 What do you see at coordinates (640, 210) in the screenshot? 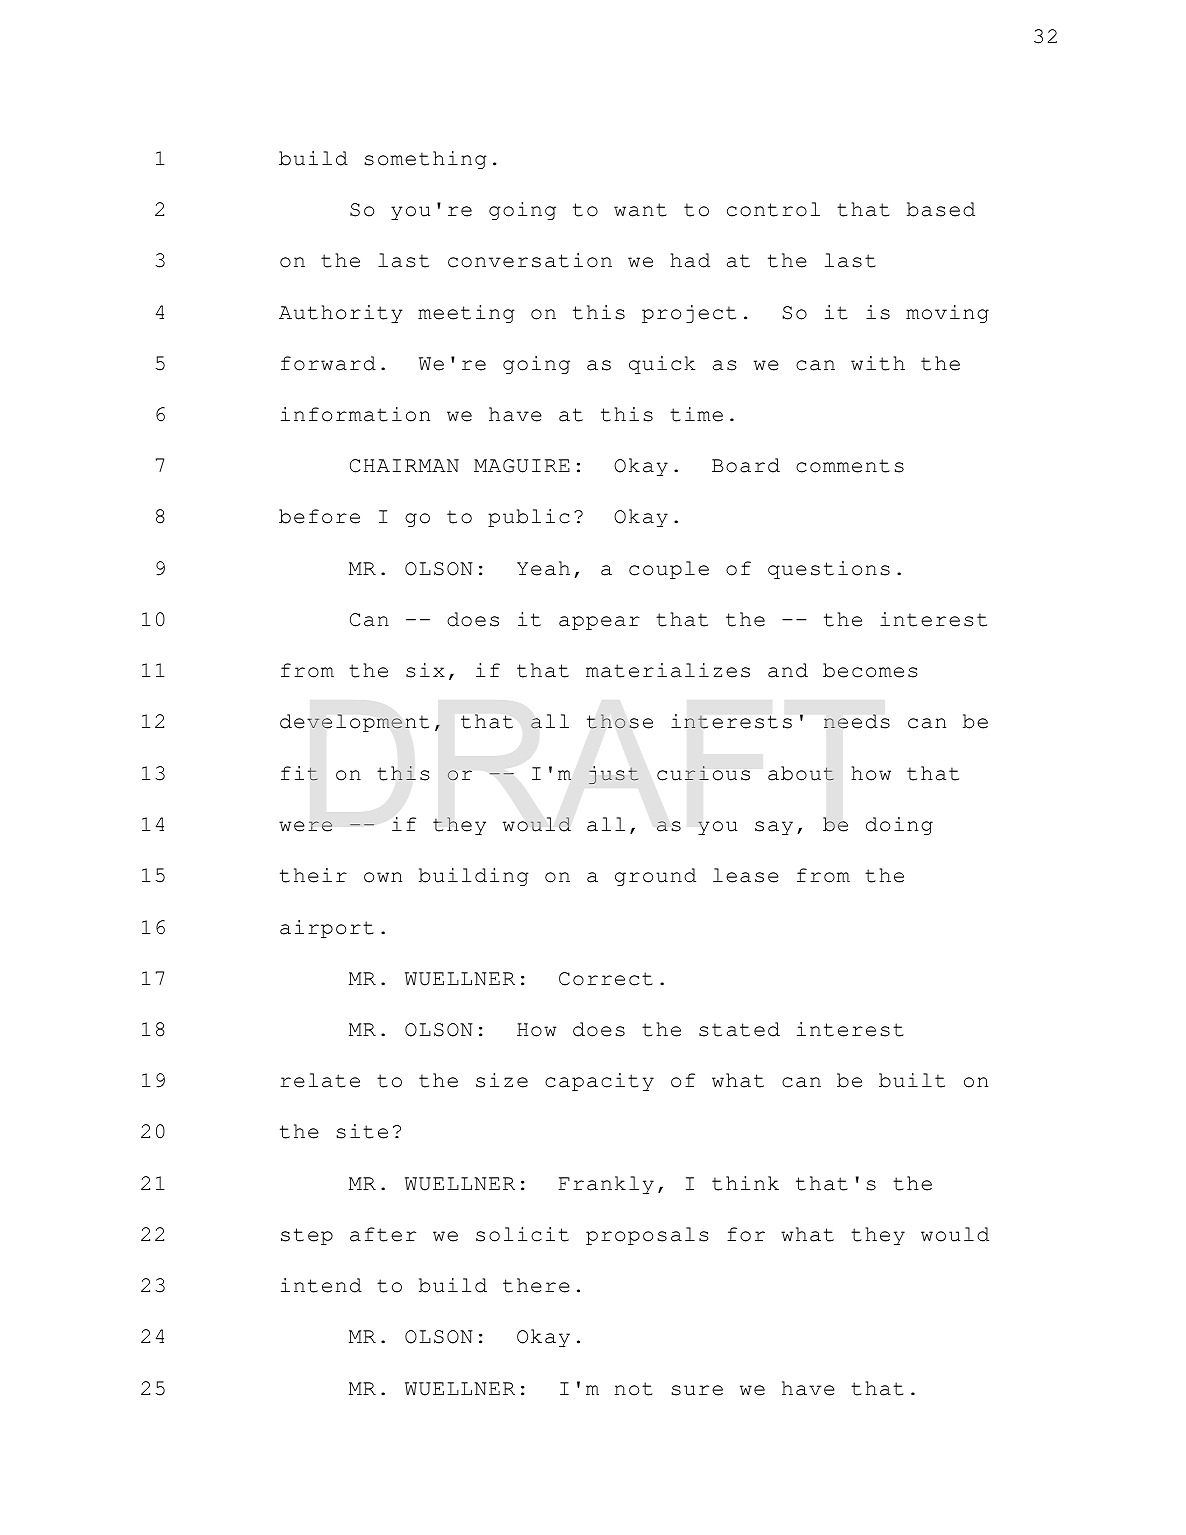
I see `want` at bounding box center [640, 210].
